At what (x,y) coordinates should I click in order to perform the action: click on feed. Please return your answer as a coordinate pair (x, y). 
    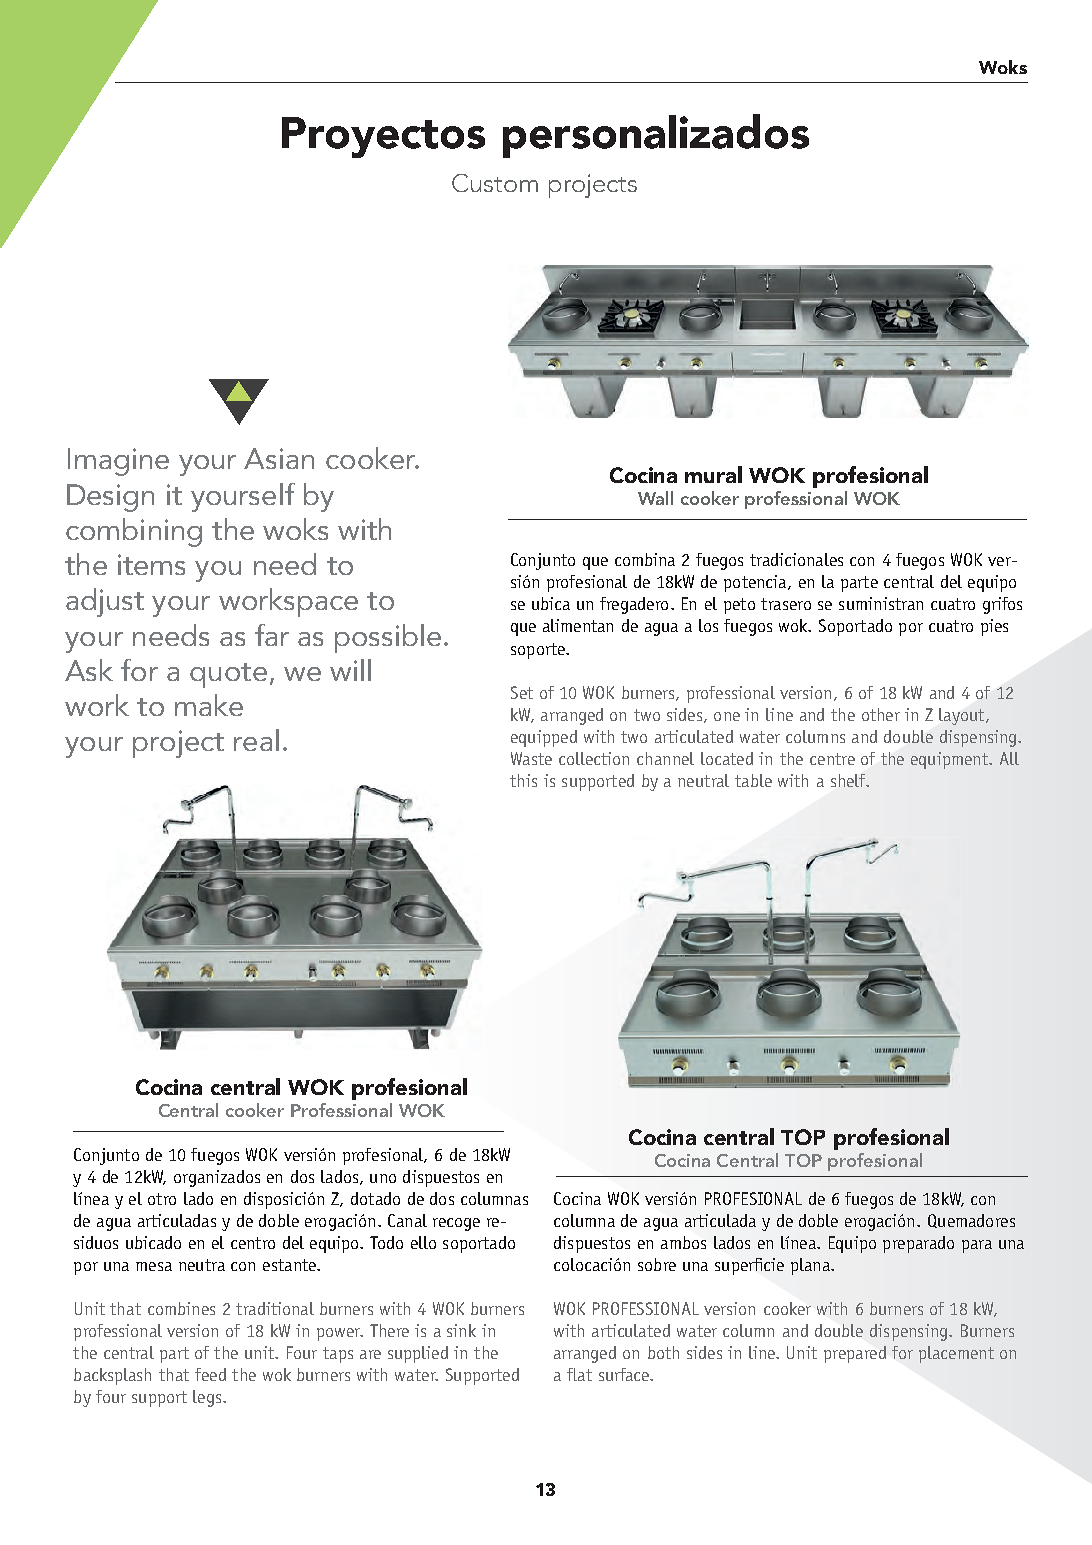
    Looking at the image, I should click on (210, 1374).
